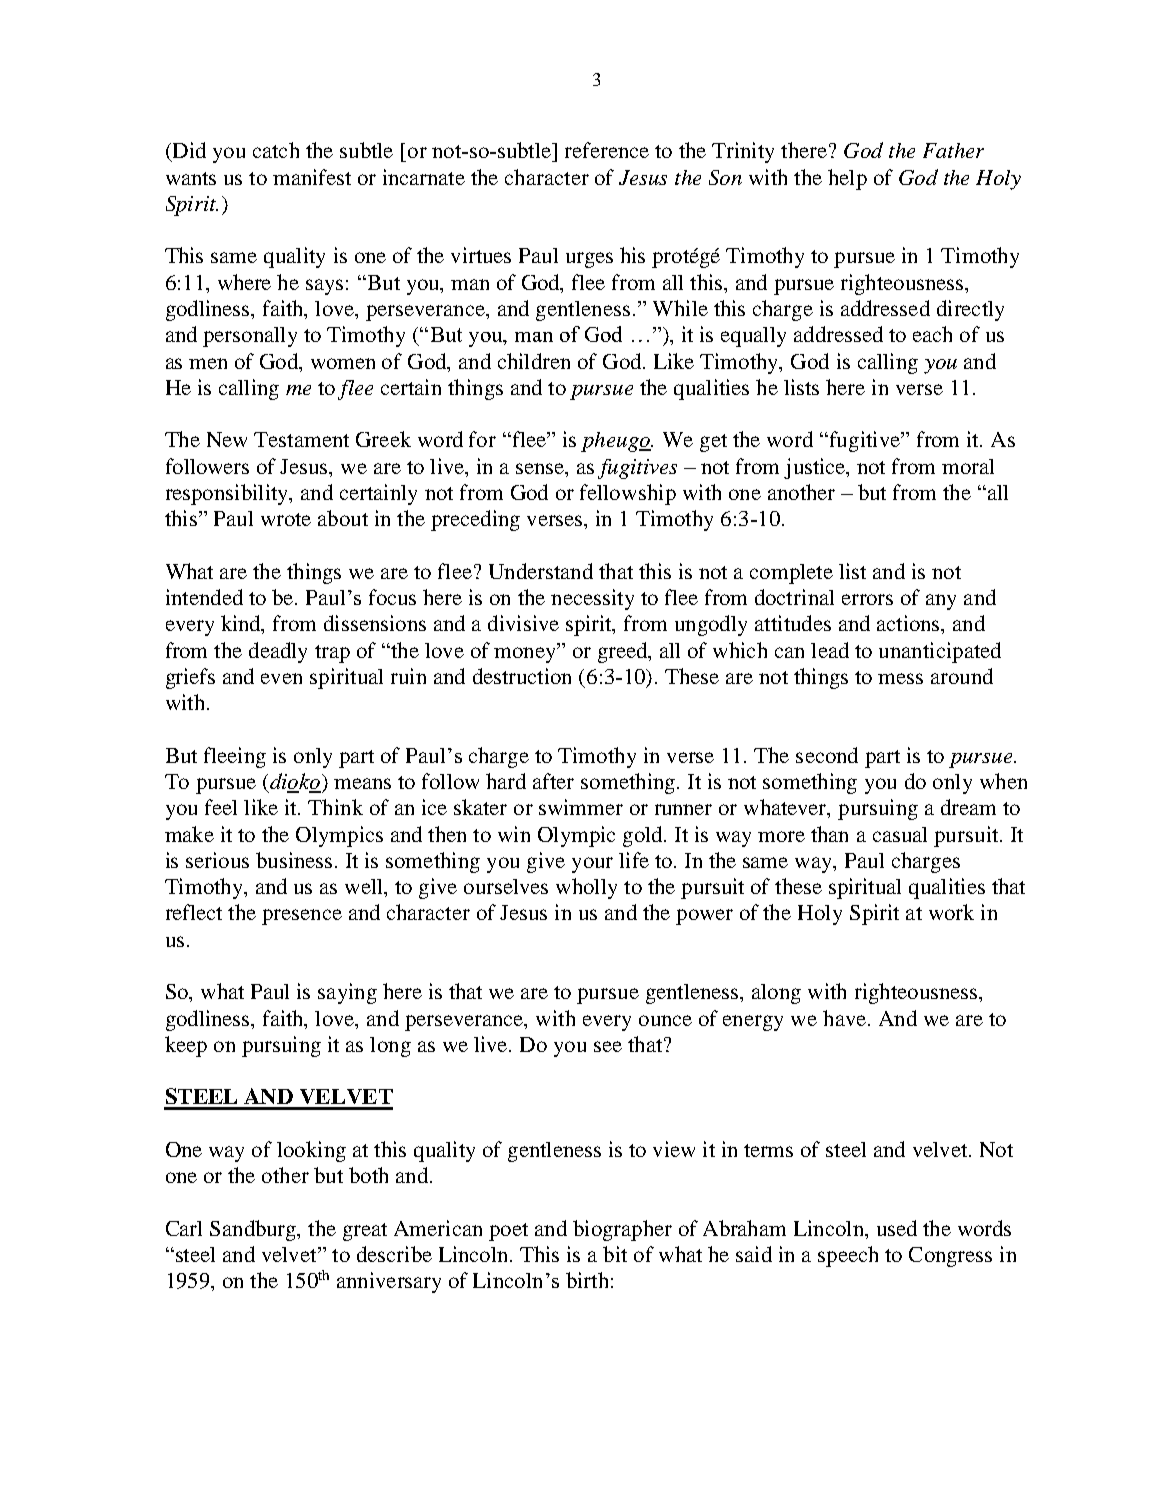 The height and width of the page is (1508, 1165). Describe the element at coordinates (281, 678) in the page. I see `even` at that location.
